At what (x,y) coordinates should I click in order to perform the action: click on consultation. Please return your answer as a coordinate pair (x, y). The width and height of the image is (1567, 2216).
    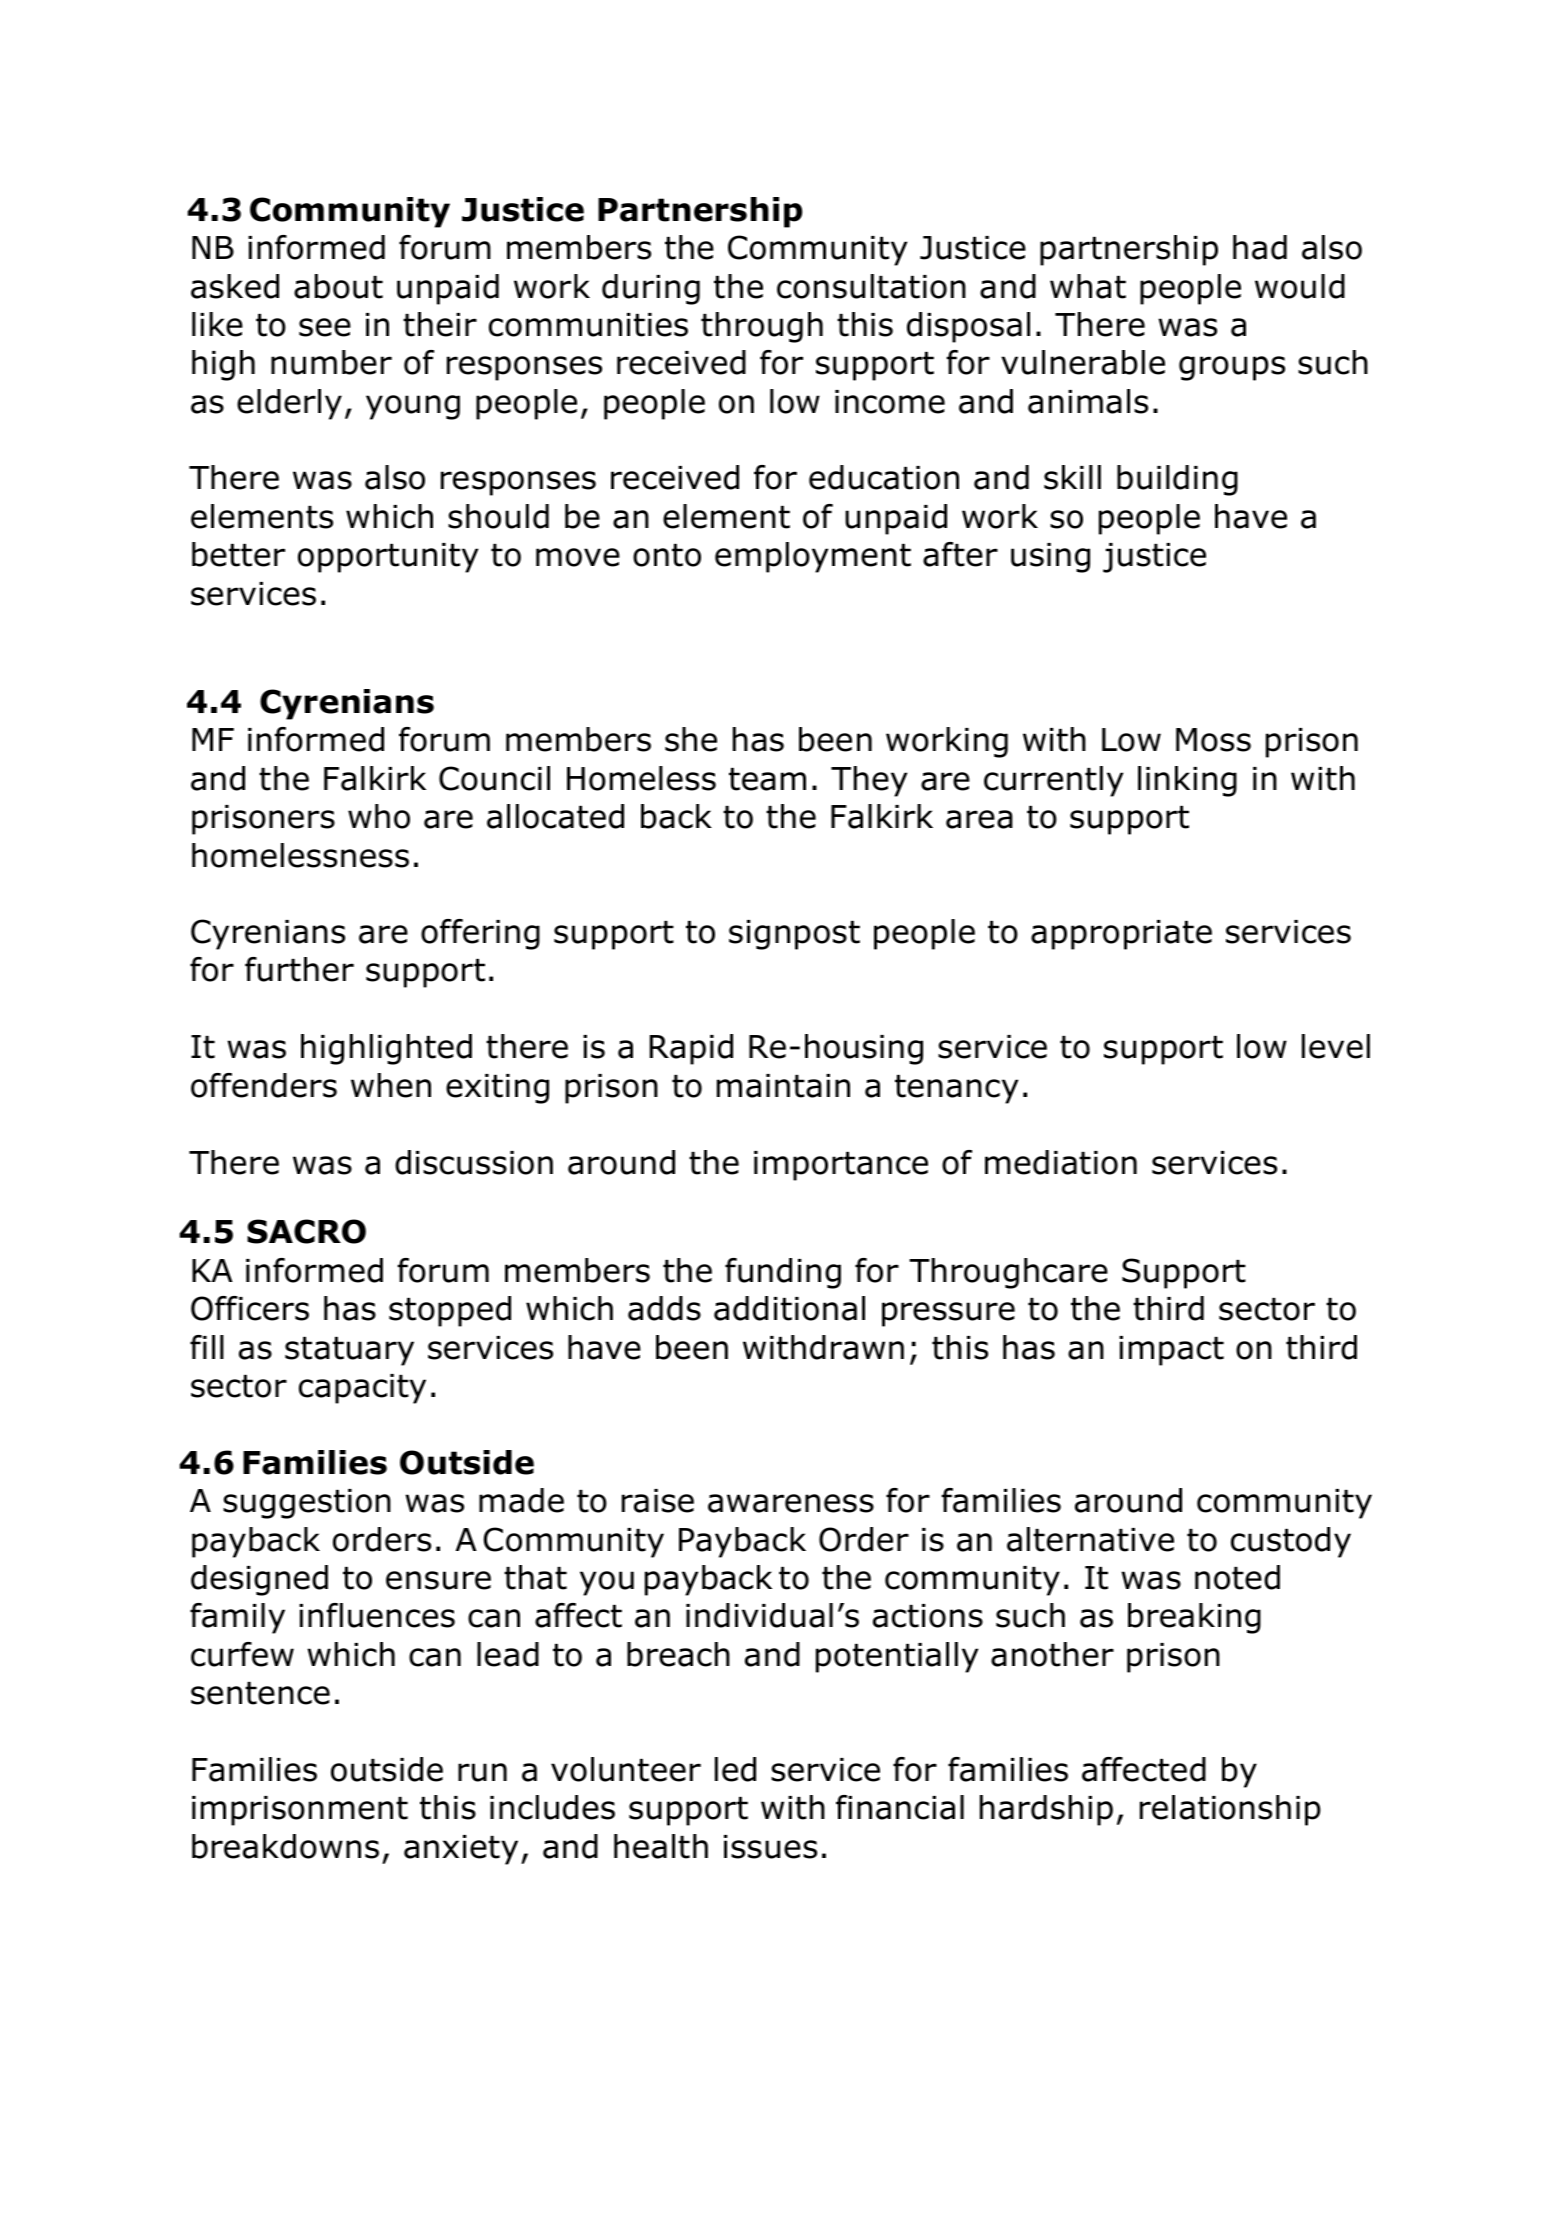
    Looking at the image, I should click on (871, 286).
